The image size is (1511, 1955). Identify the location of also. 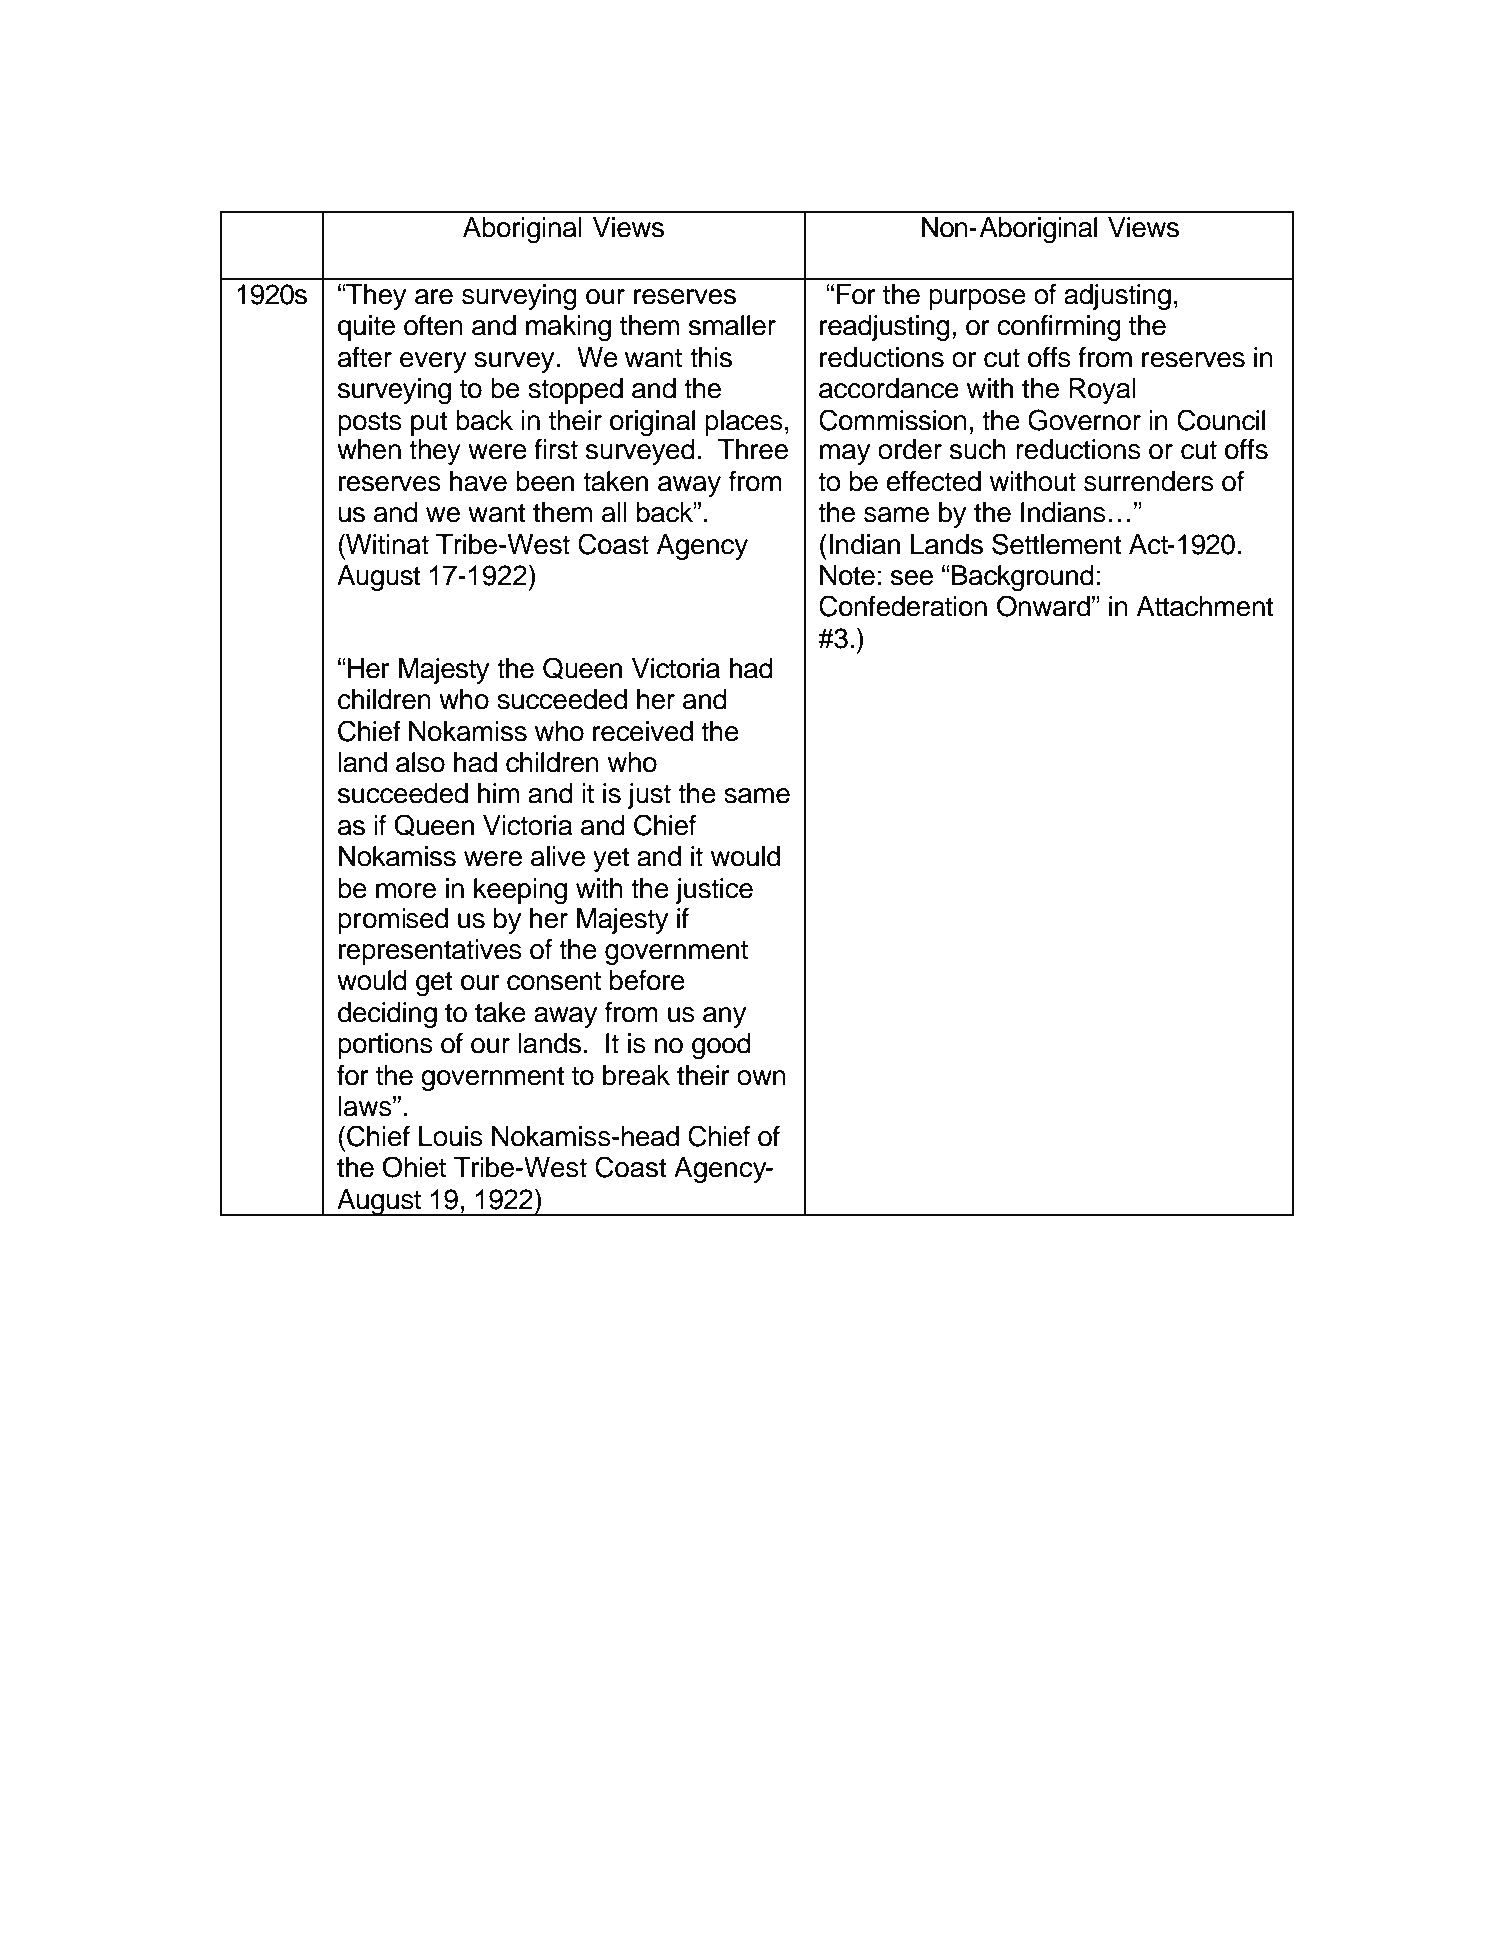
(420, 762).
